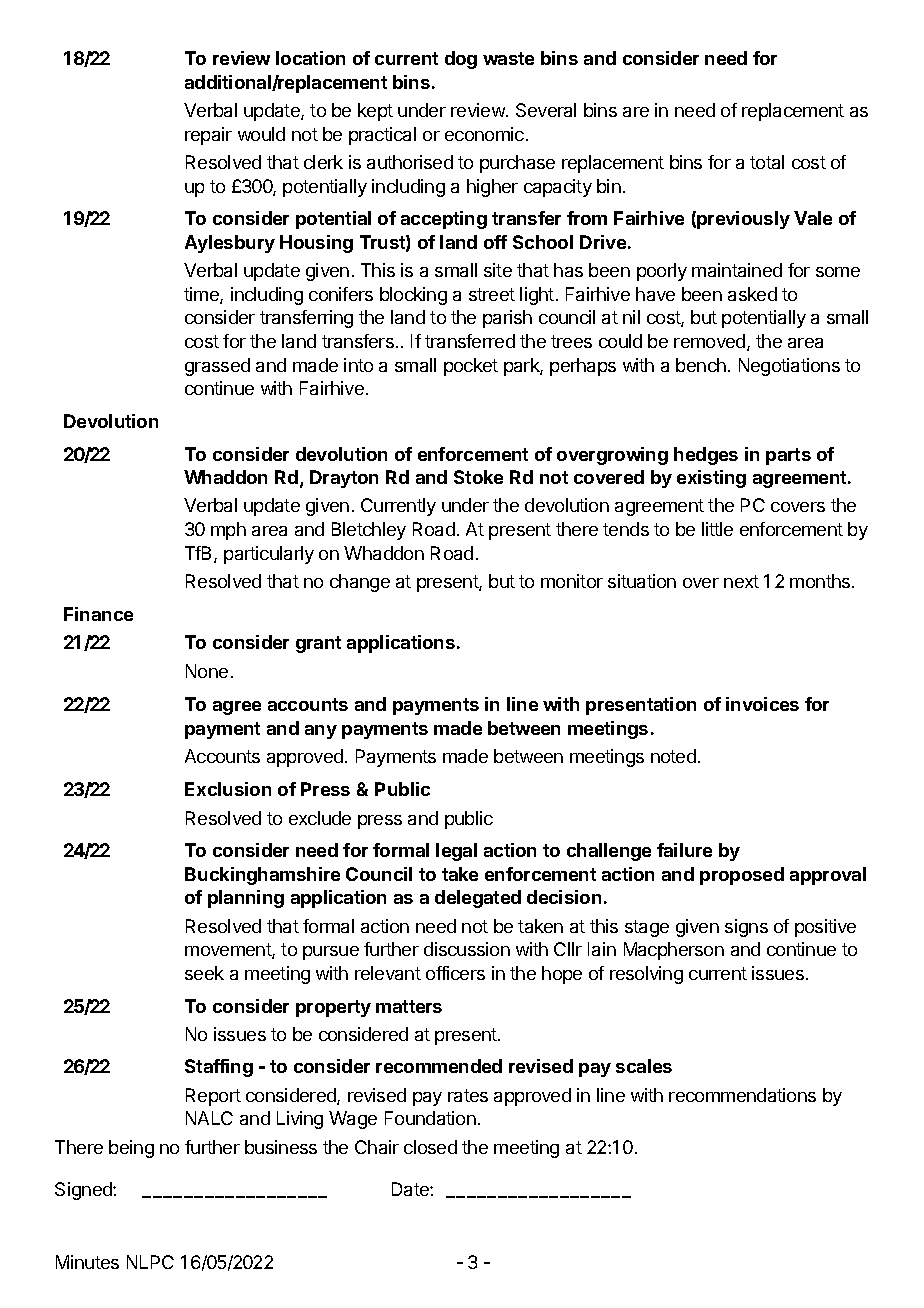  Describe the element at coordinates (208, 136) in the document. I see `repair` at that location.
